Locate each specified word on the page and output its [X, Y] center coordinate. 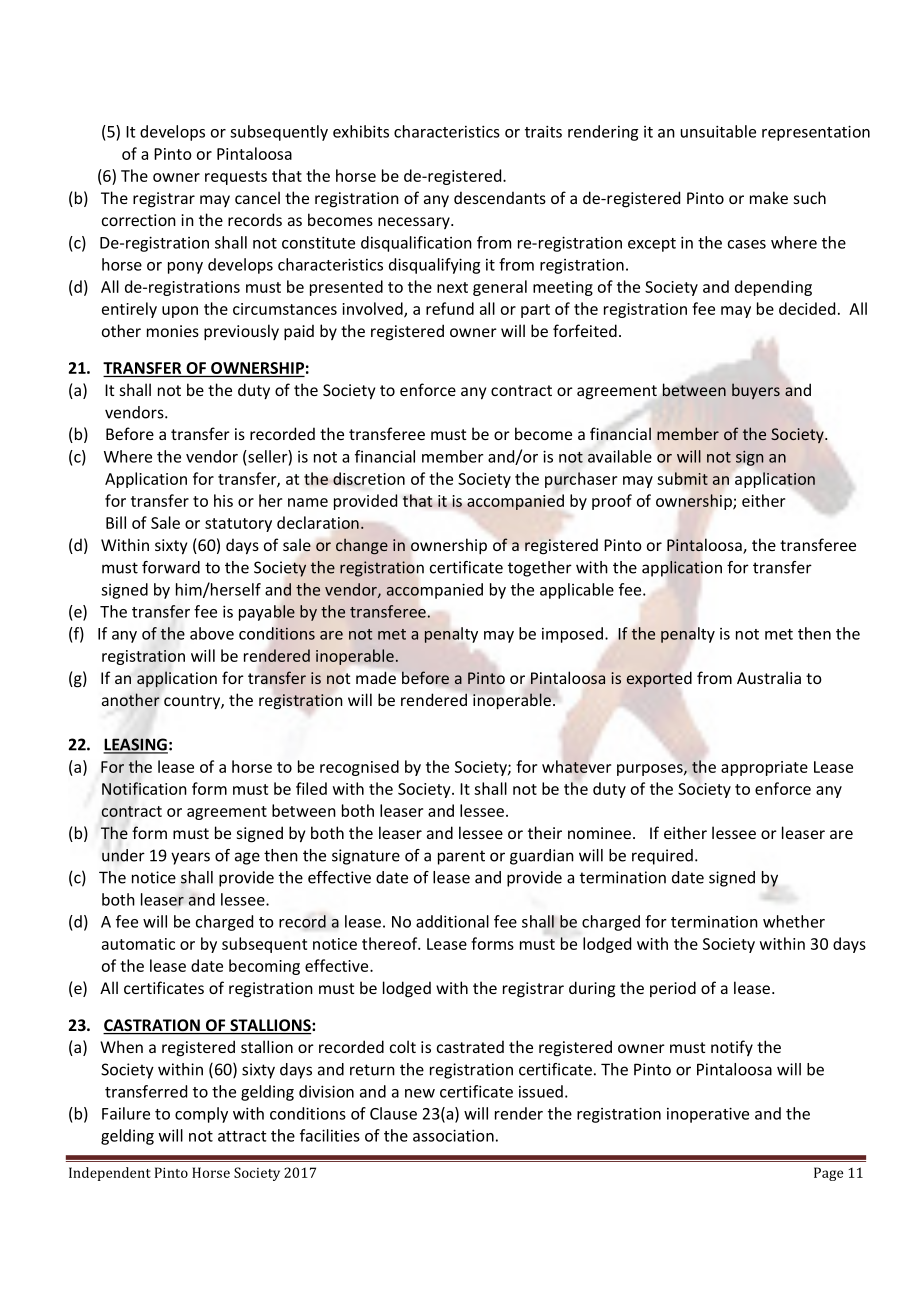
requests [236, 178]
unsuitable [718, 131]
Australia [769, 677]
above [212, 633]
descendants [500, 197]
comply [201, 1115]
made [376, 677]
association [453, 1135]
